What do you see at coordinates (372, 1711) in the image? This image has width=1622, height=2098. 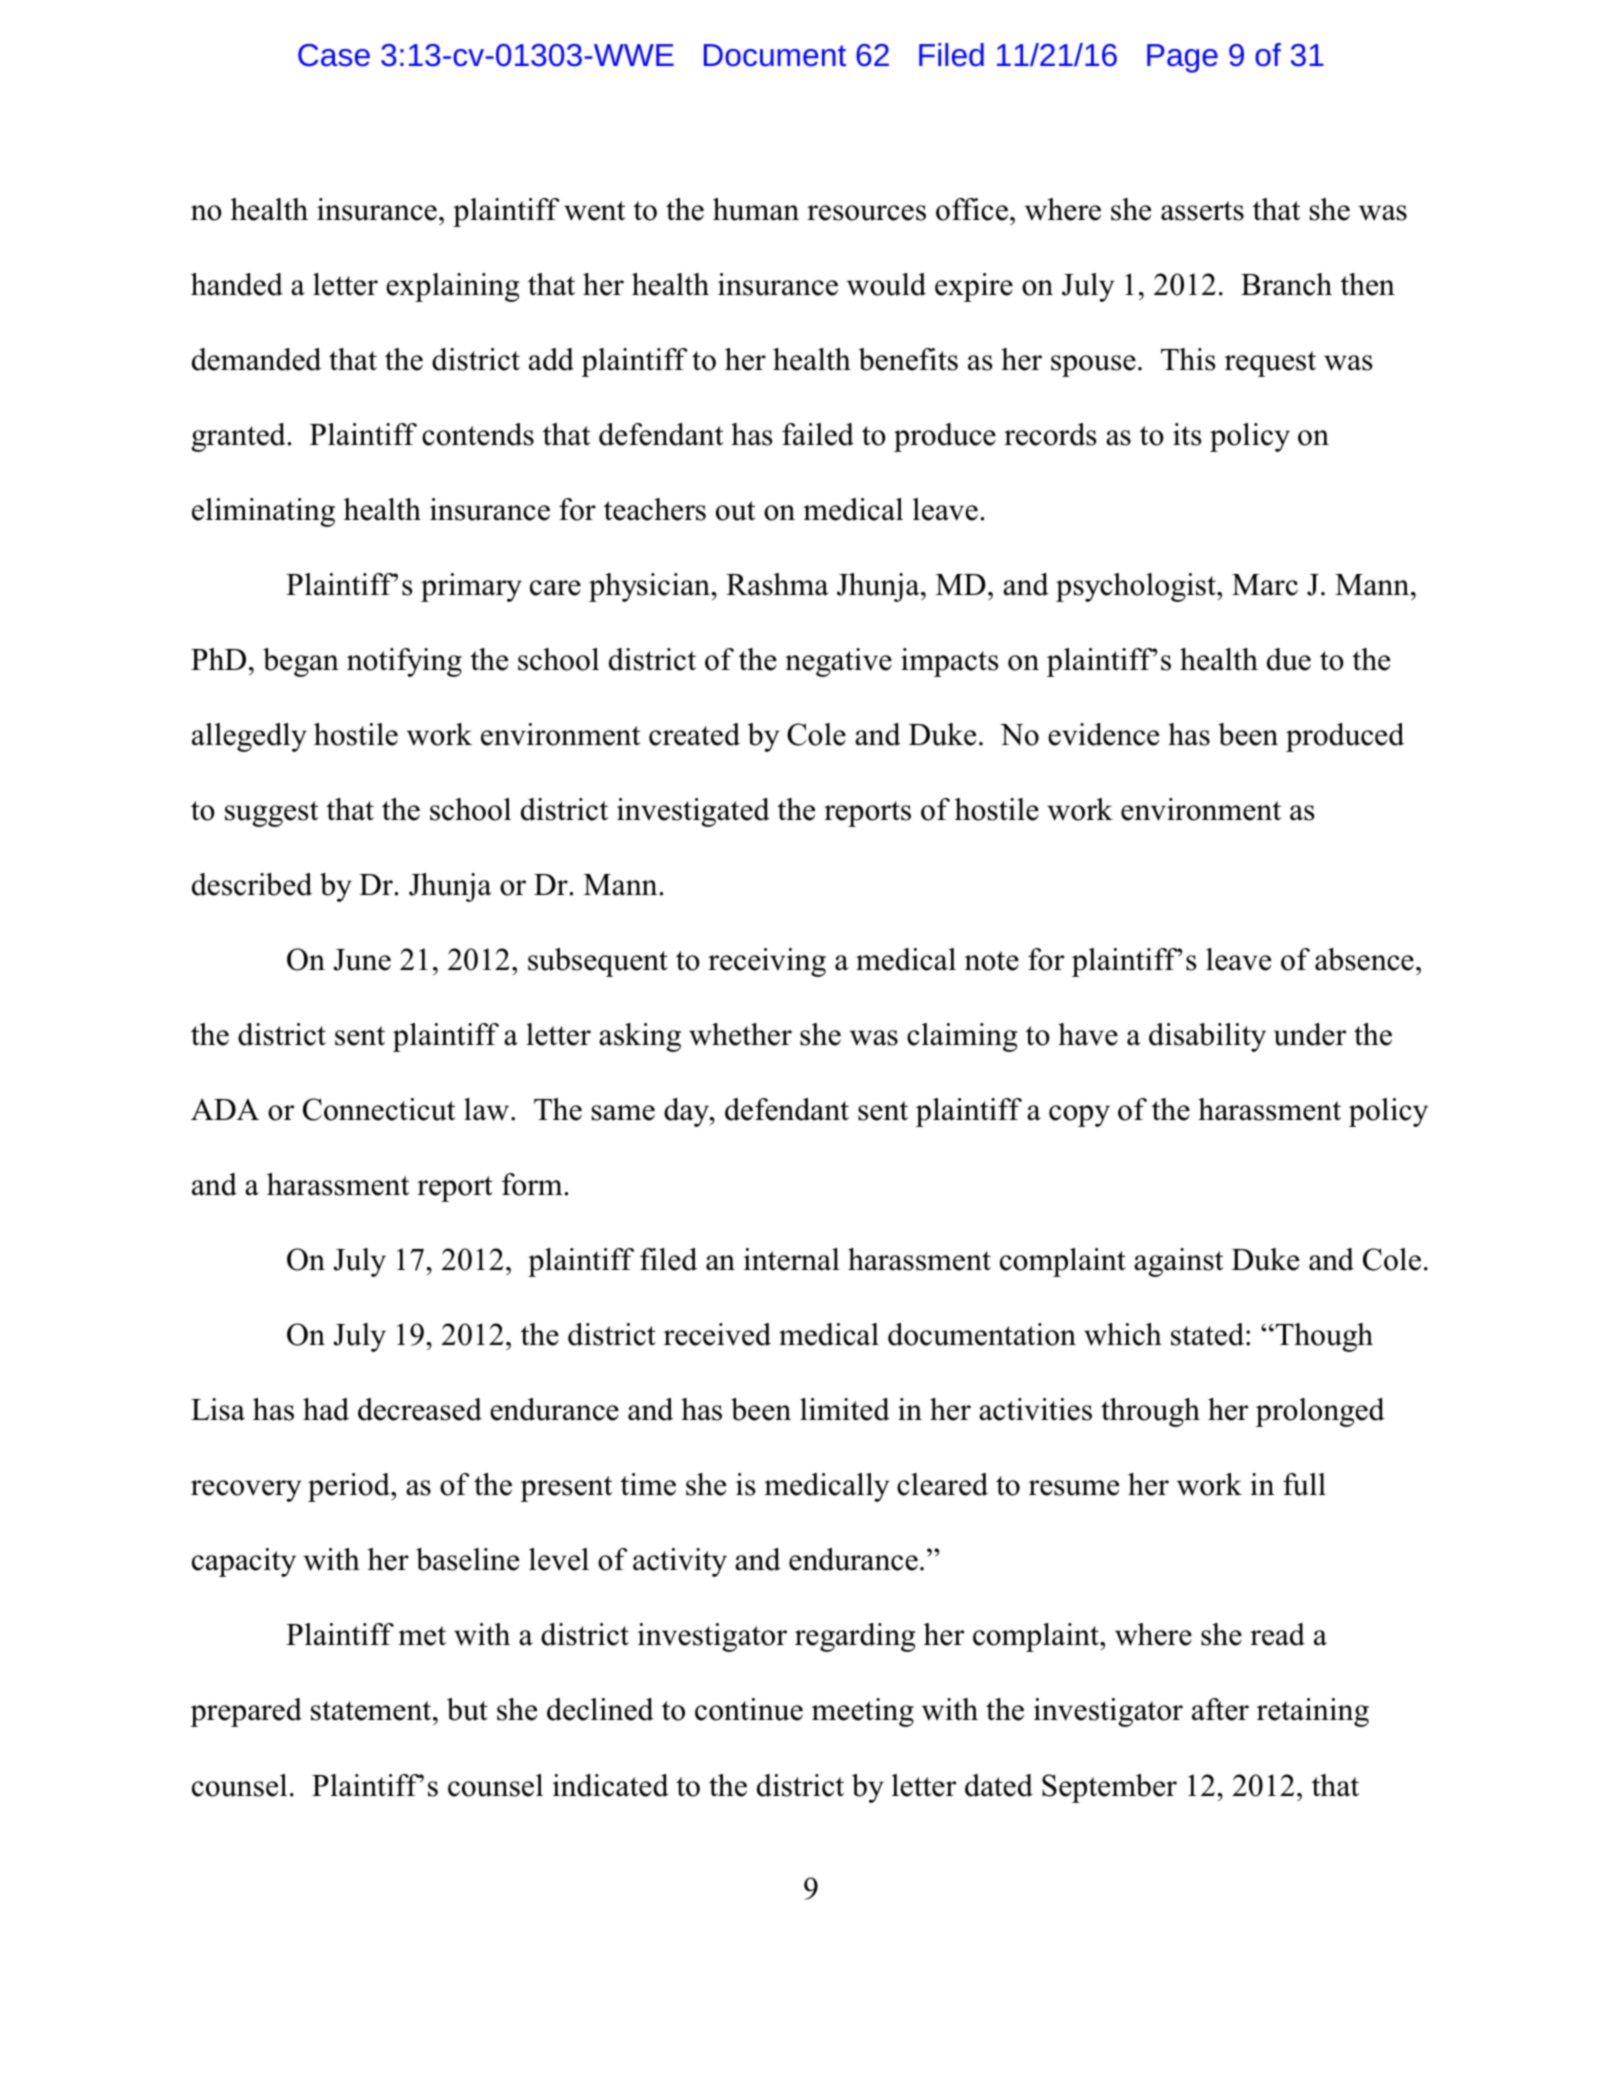 I see `statement` at bounding box center [372, 1711].
